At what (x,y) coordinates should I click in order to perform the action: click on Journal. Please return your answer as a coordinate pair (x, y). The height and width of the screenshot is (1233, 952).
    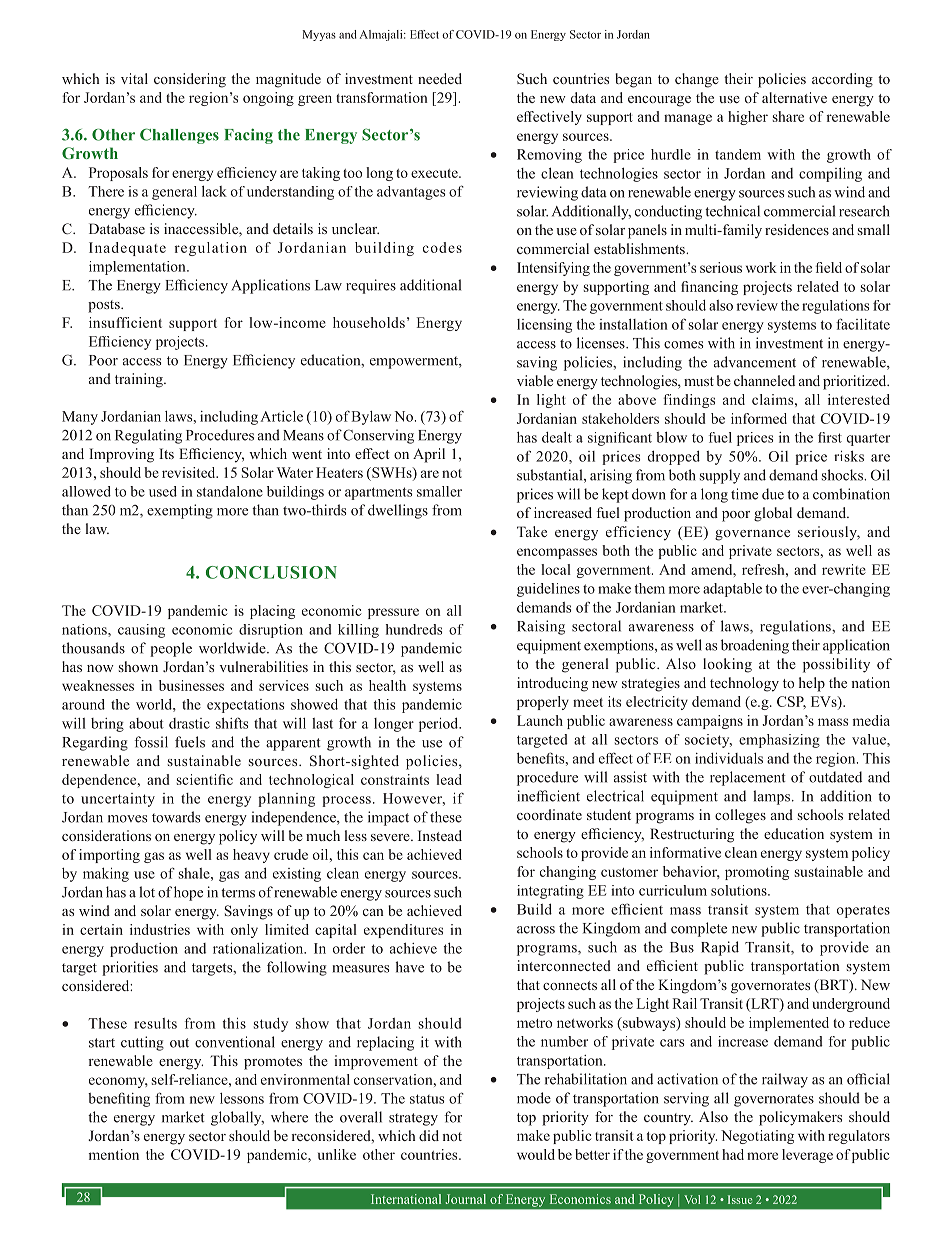
    Looking at the image, I should click on (466, 1199).
